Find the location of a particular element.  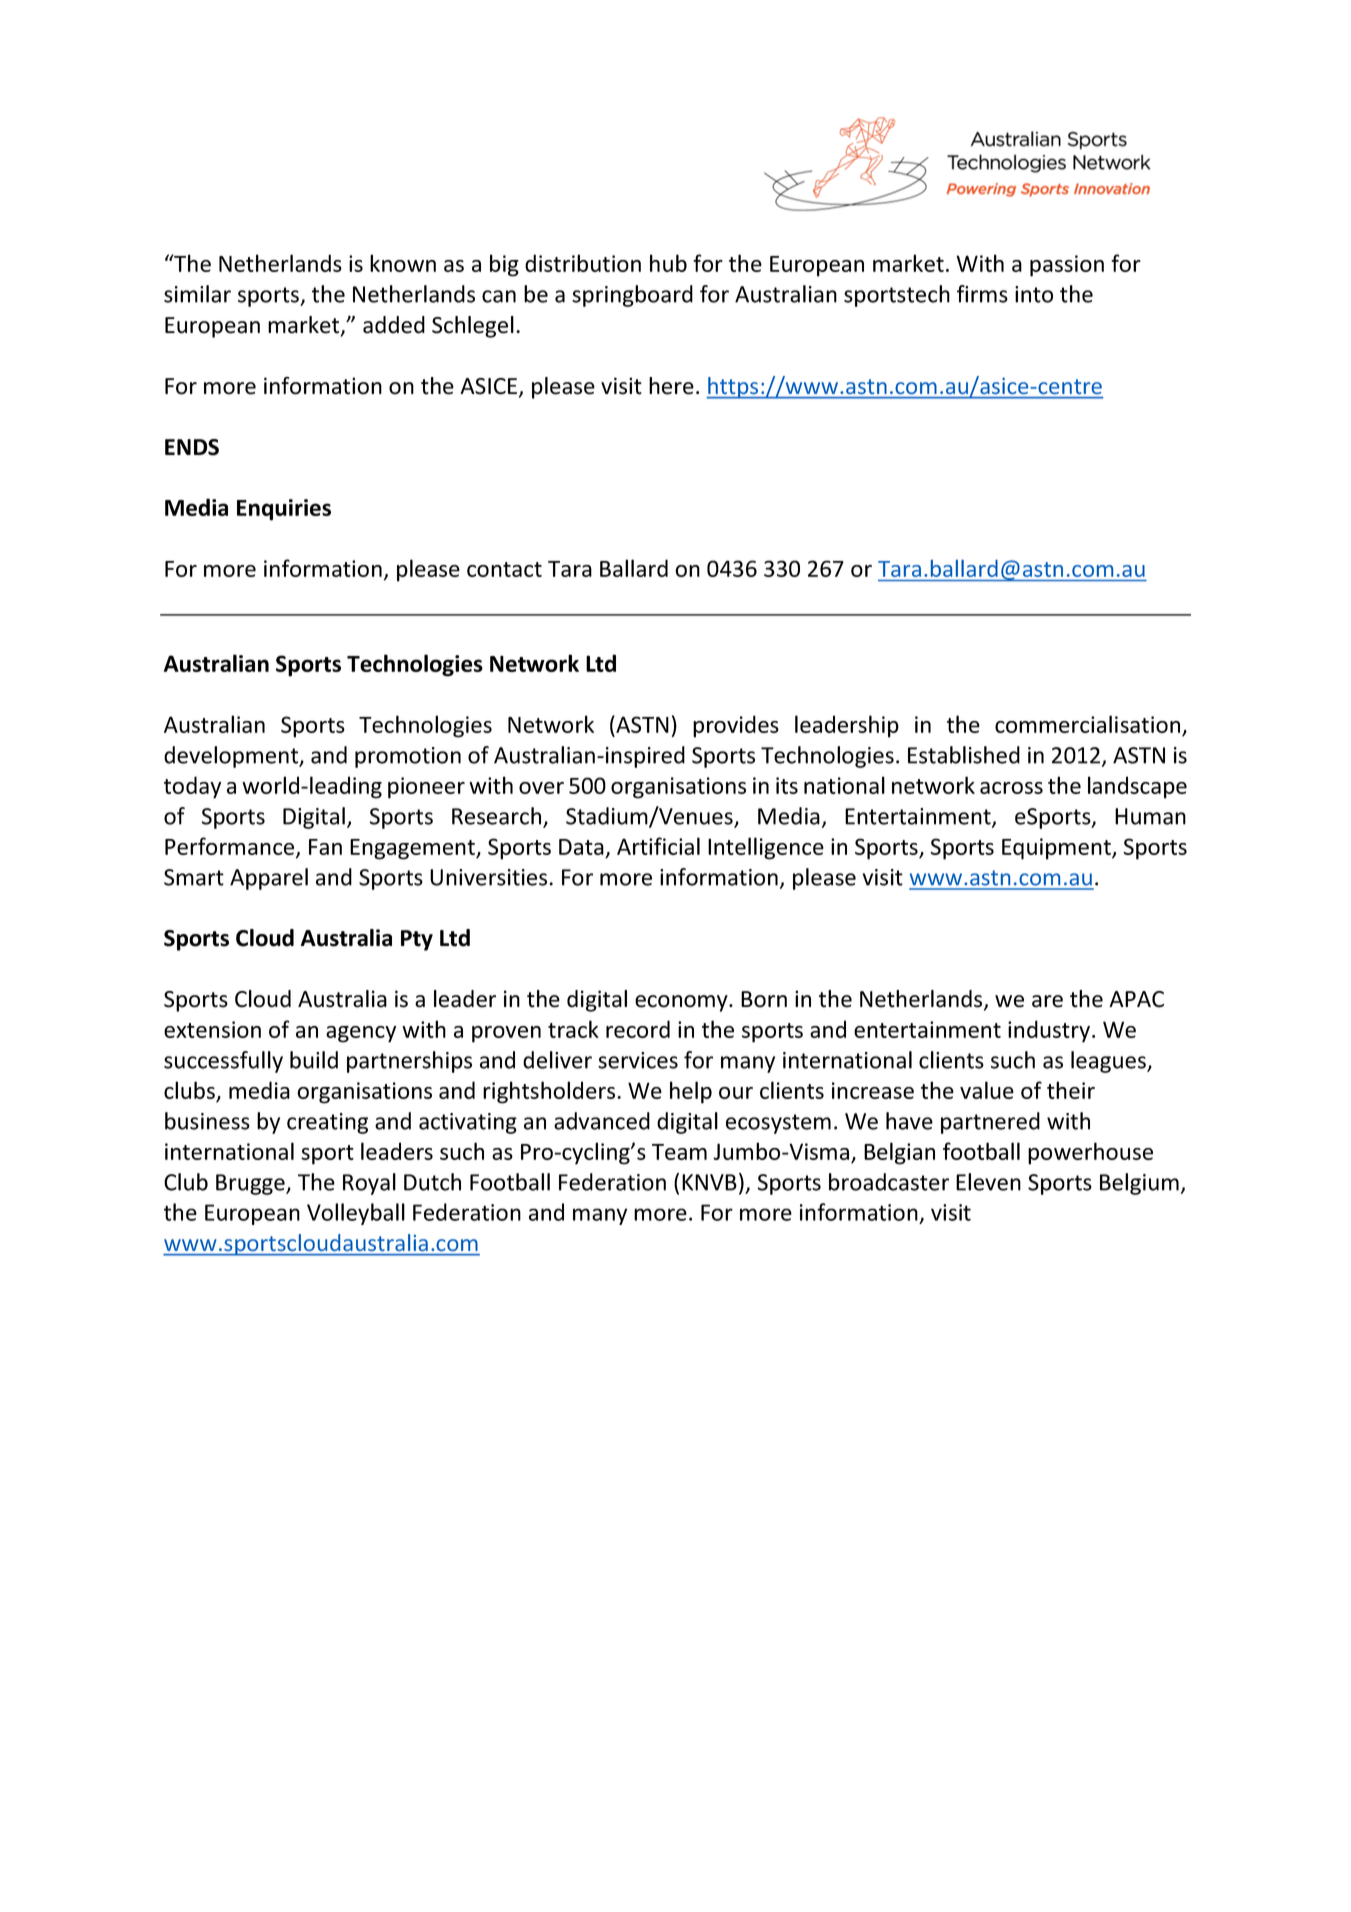

into is located at coordinates (1034, 294).
